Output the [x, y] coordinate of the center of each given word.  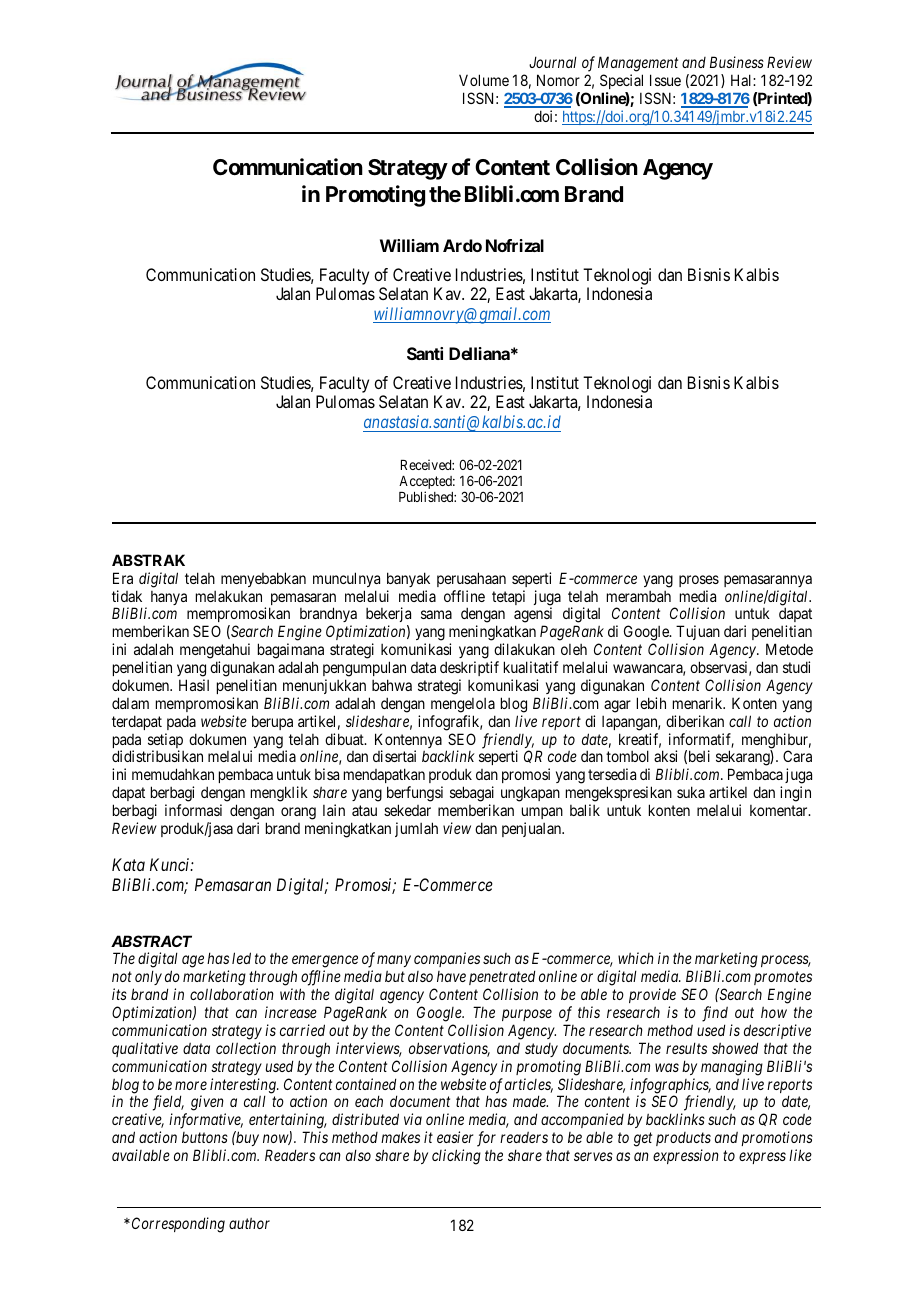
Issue [665, 80]
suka [691, 792]
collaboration [232, 994]
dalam [130, 703]
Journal [553, 62]
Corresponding [178, 1225]
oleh [574, 649]
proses [699, 581]
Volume [484, 80]
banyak [408, 579]
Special [621, 83]
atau [364, 810]
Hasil [194, 685]
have [451, 976]
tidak [127, 596]
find [715, 1014]
